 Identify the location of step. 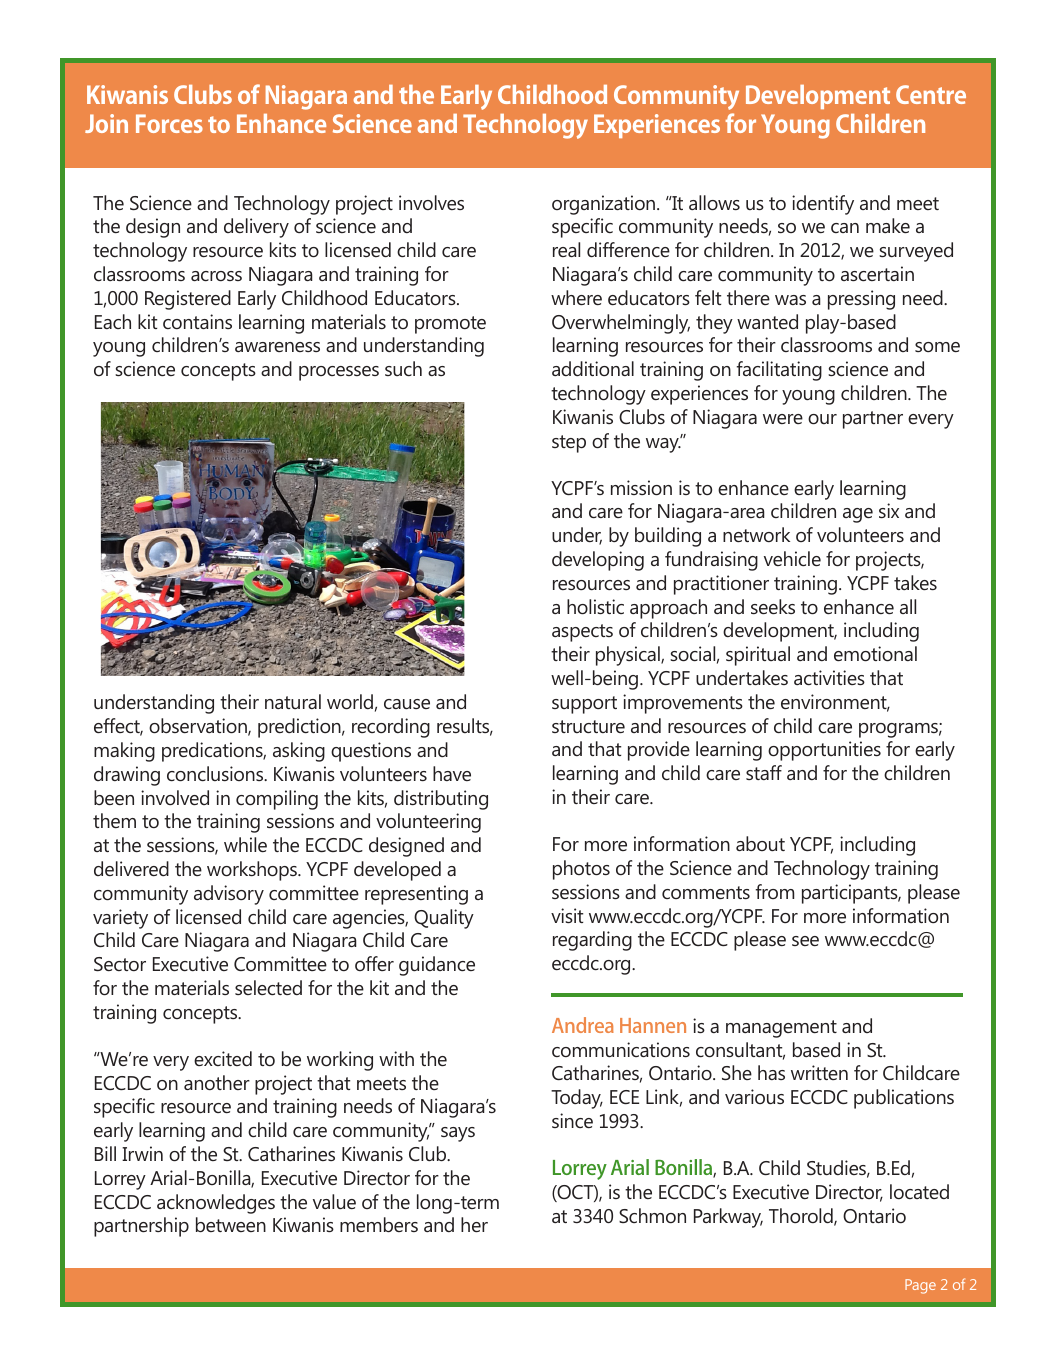
(569, 444).
